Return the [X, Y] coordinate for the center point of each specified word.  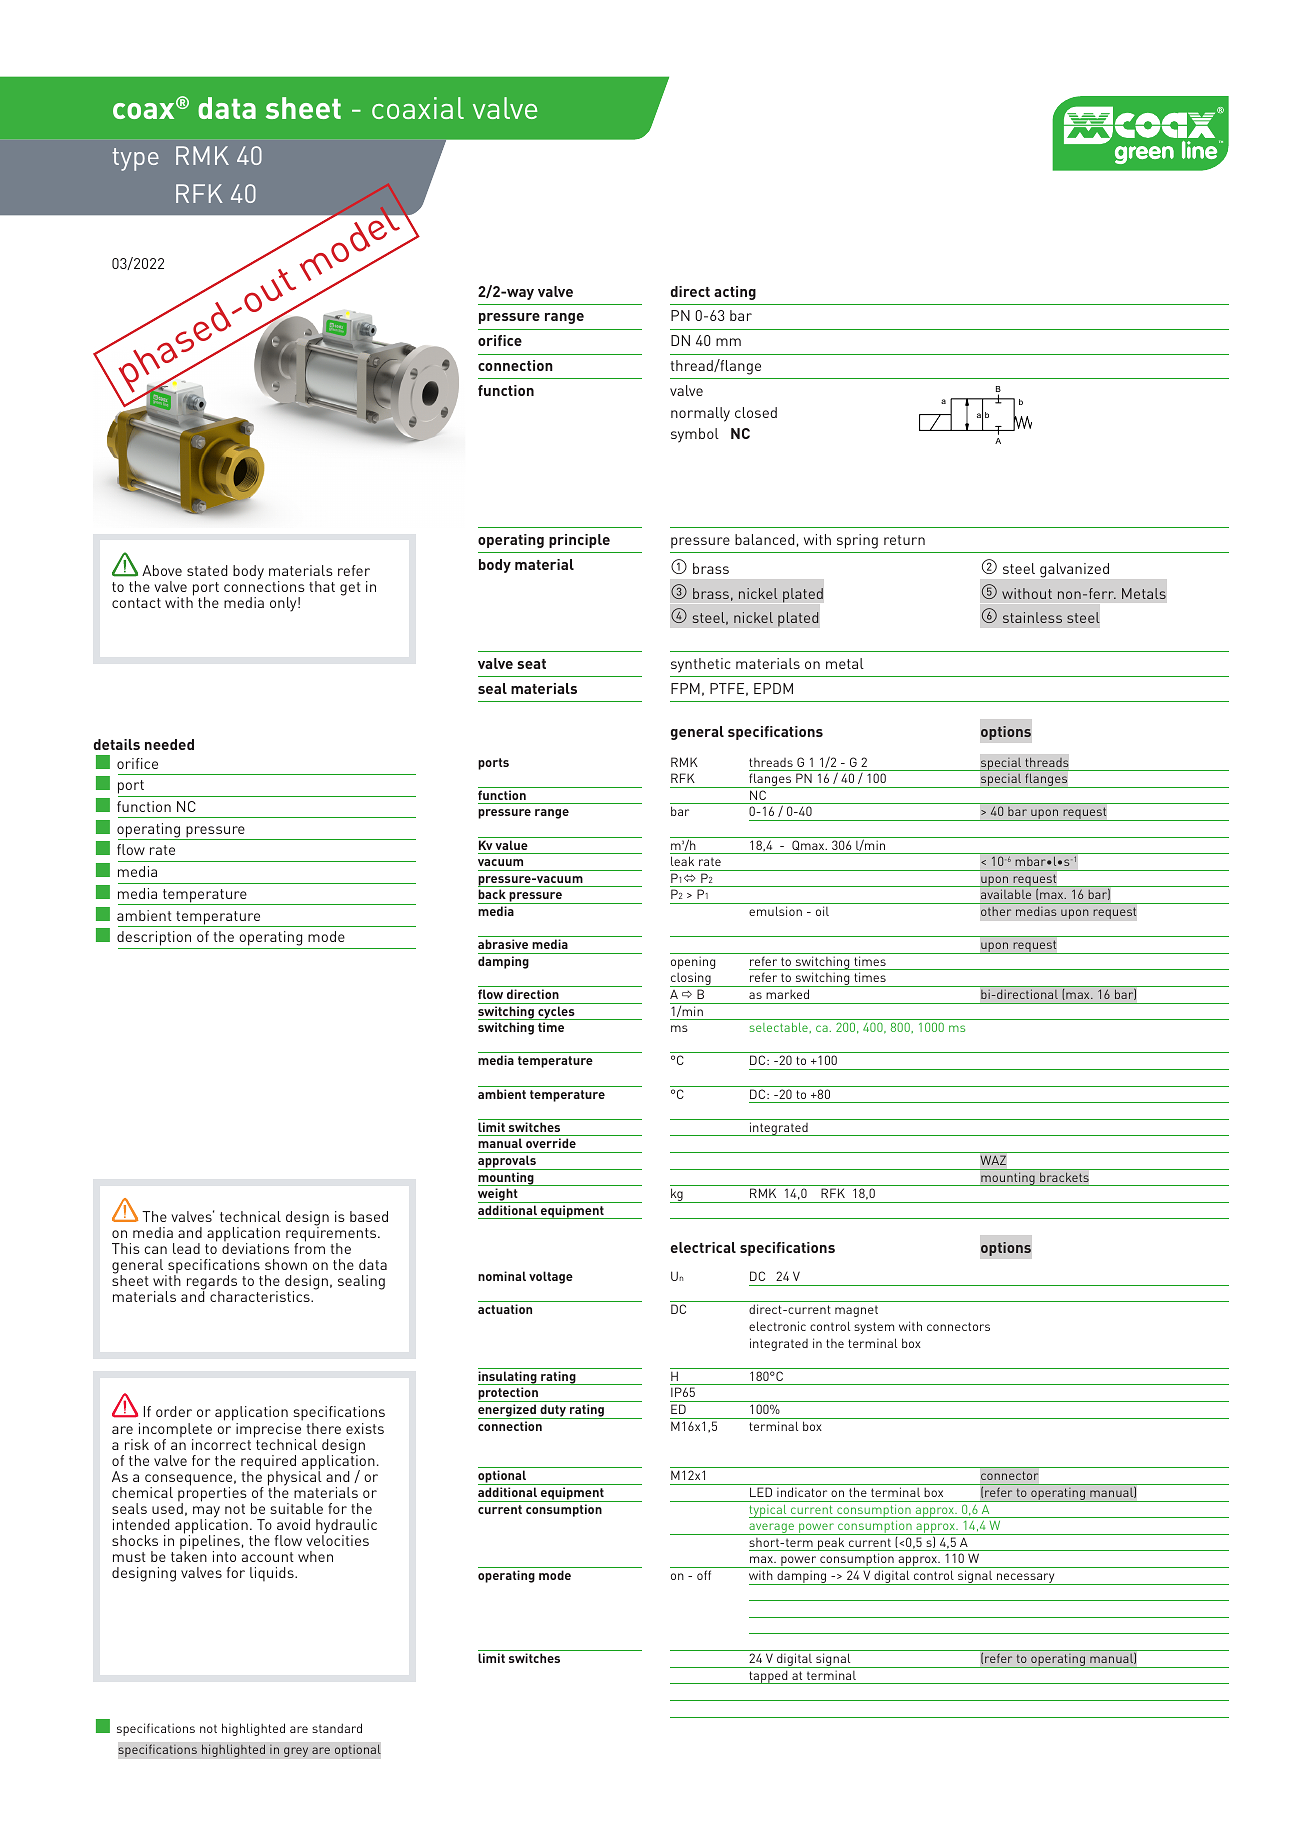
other [996, 911]
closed [756, 412]
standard [337, 1728]
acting [735, 293]
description [155, 940]
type [135, 159]
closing [691, 979]
